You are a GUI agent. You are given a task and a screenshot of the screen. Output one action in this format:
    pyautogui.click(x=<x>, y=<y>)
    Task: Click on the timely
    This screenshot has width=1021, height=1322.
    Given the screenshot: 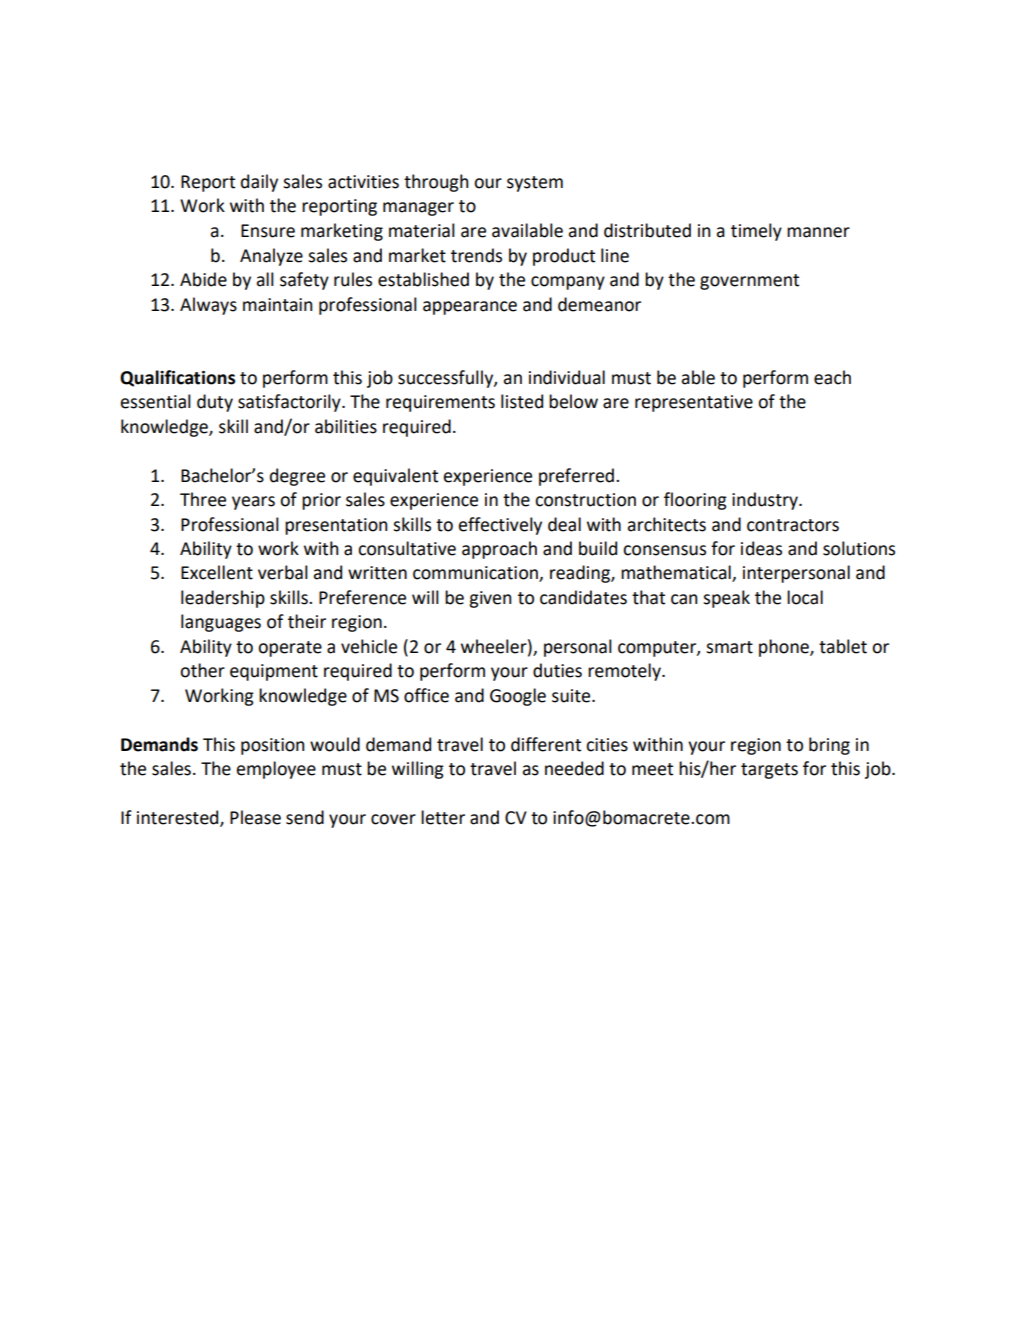 What is the action you would take?
    pyautogui.click(x=756, y=232)
